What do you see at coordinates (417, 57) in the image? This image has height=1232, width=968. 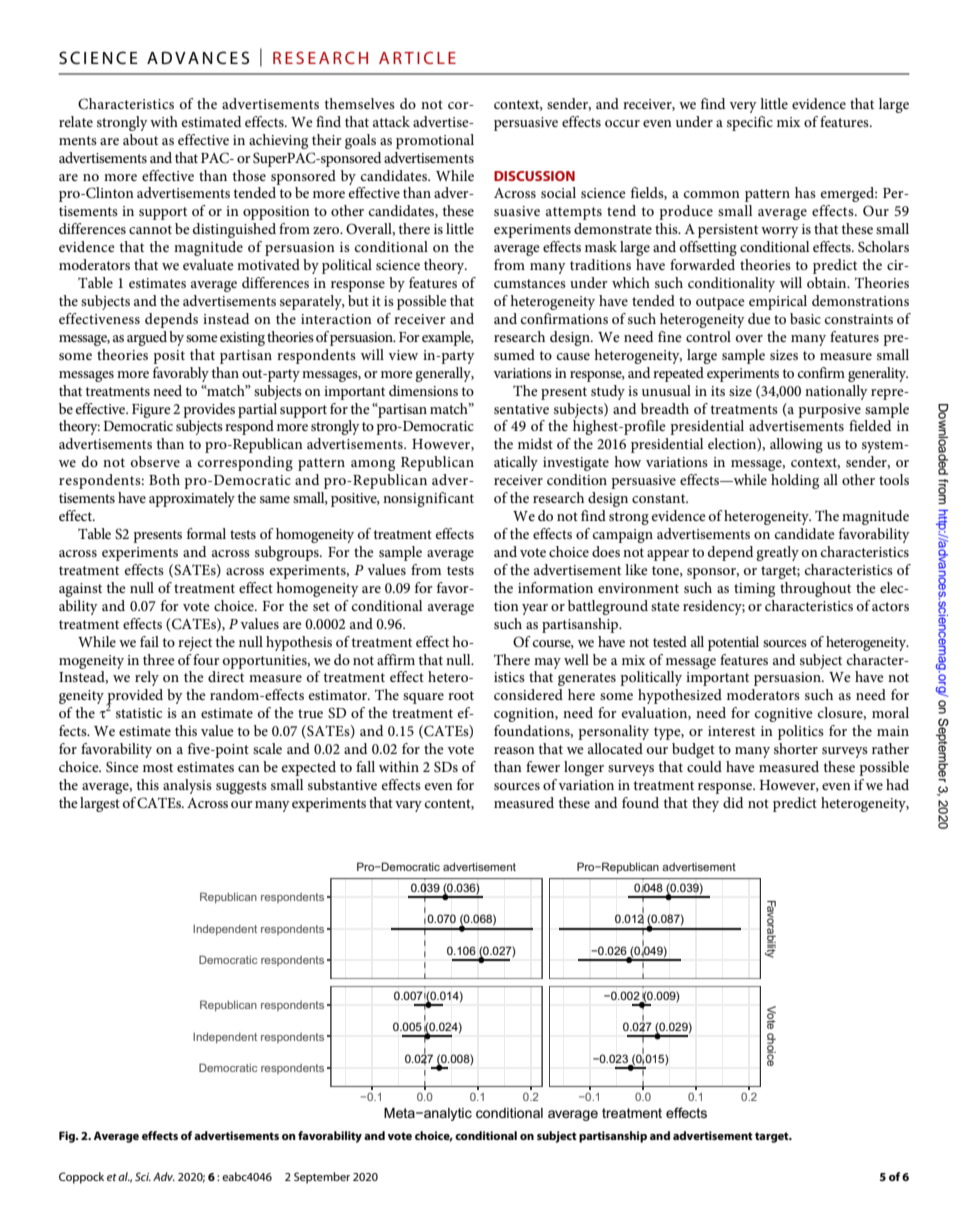 I see `ARTICLE` at bounding box center [417, 57].
